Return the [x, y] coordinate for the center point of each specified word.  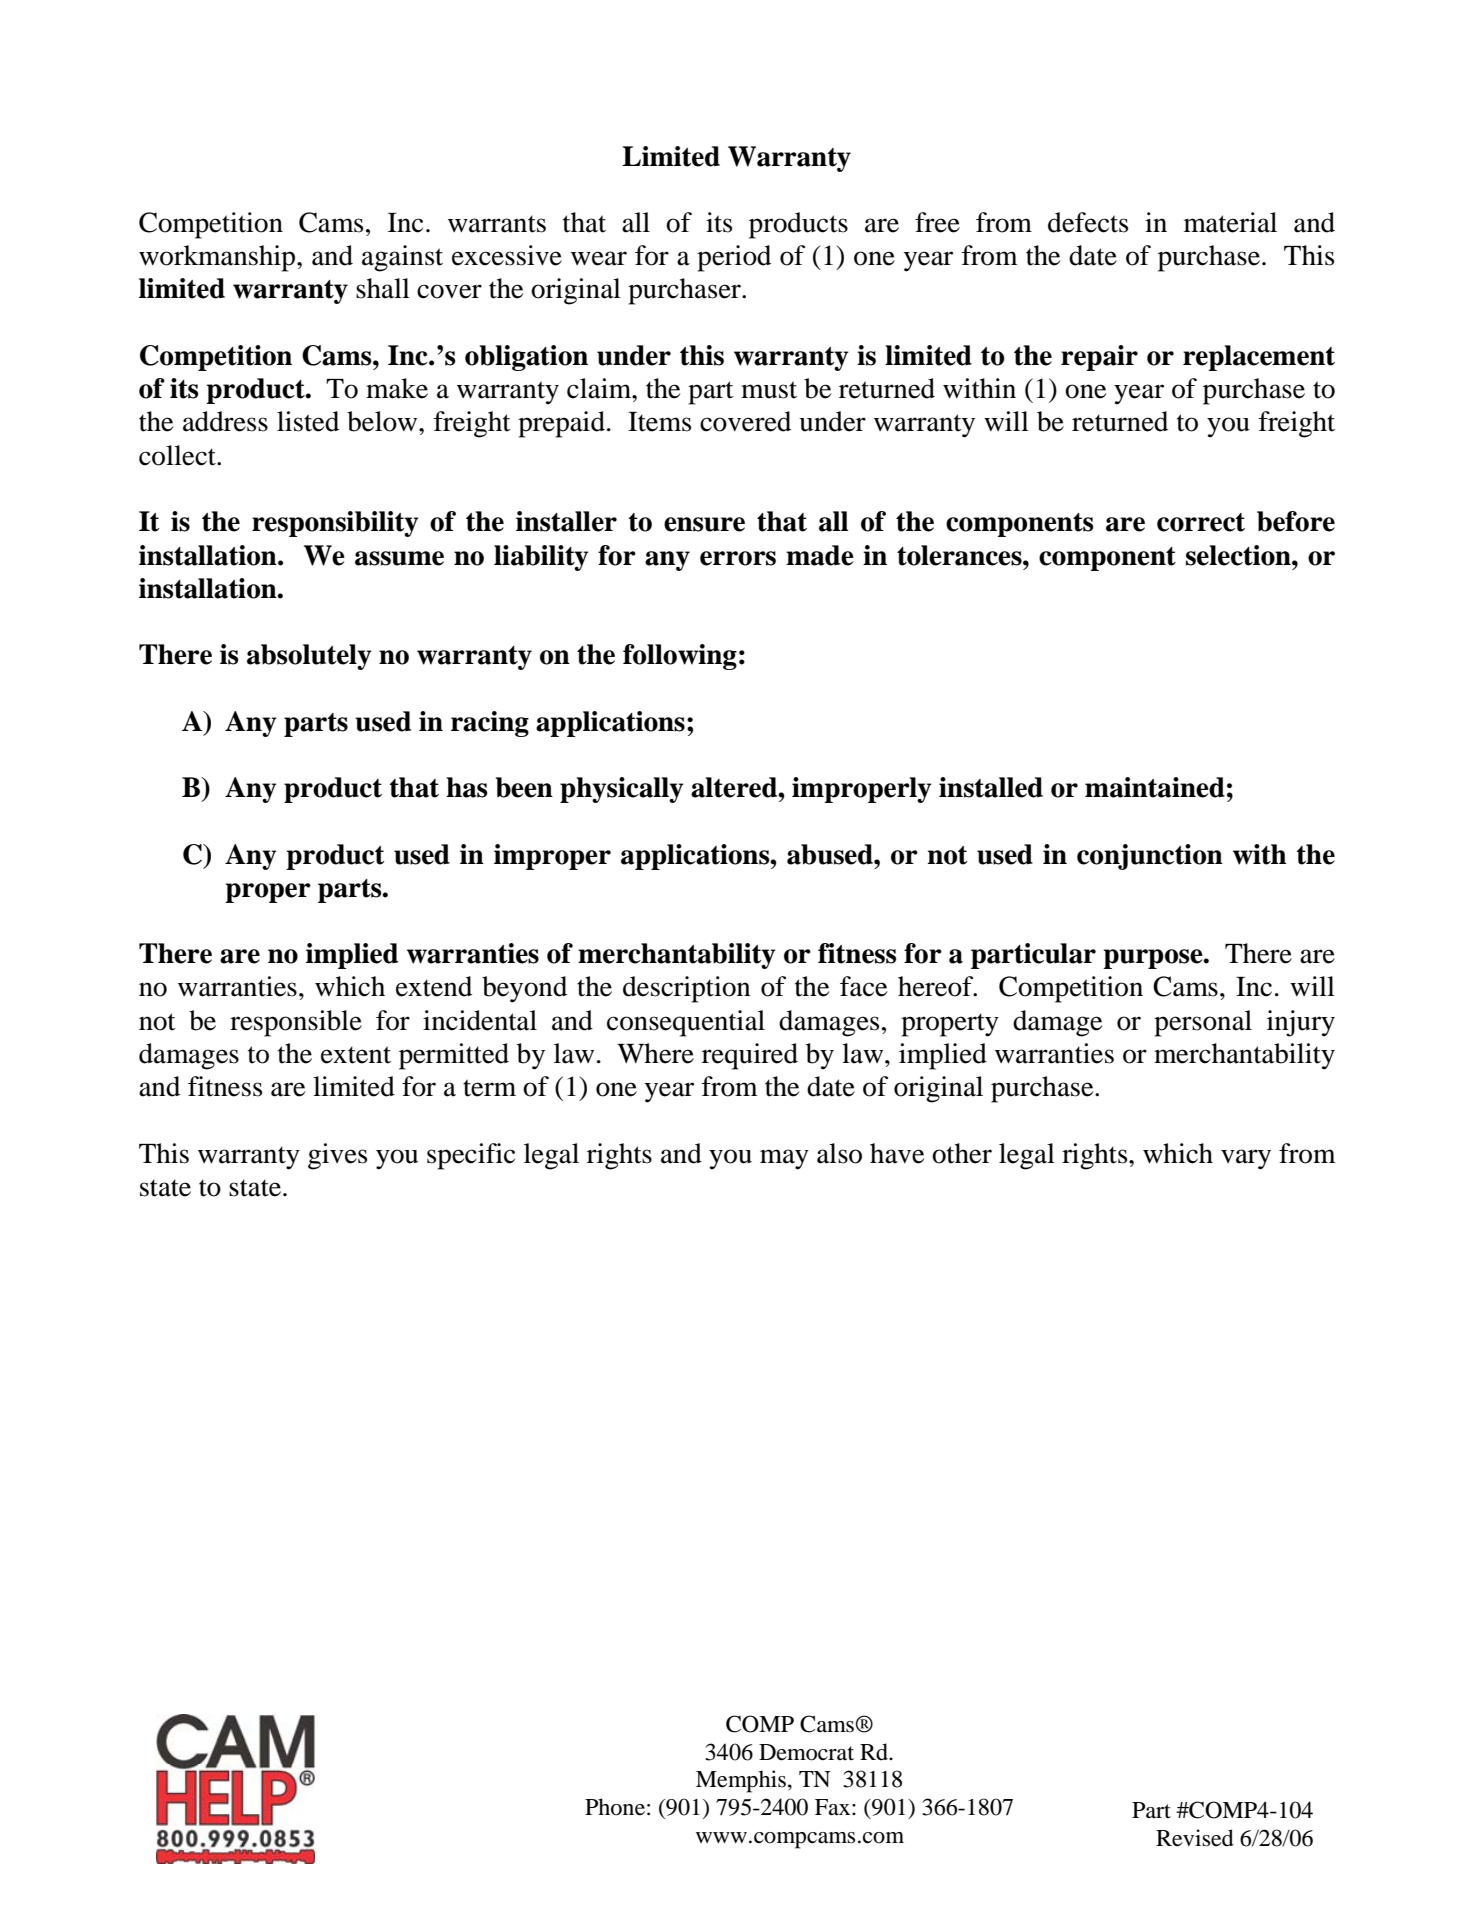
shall [383, 288]
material [1230, 222]
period [734, 258]
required [750, 1056]
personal [1203, 1023]
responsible [296, 1023]
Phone [615, 1807]
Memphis [741, 1781]
